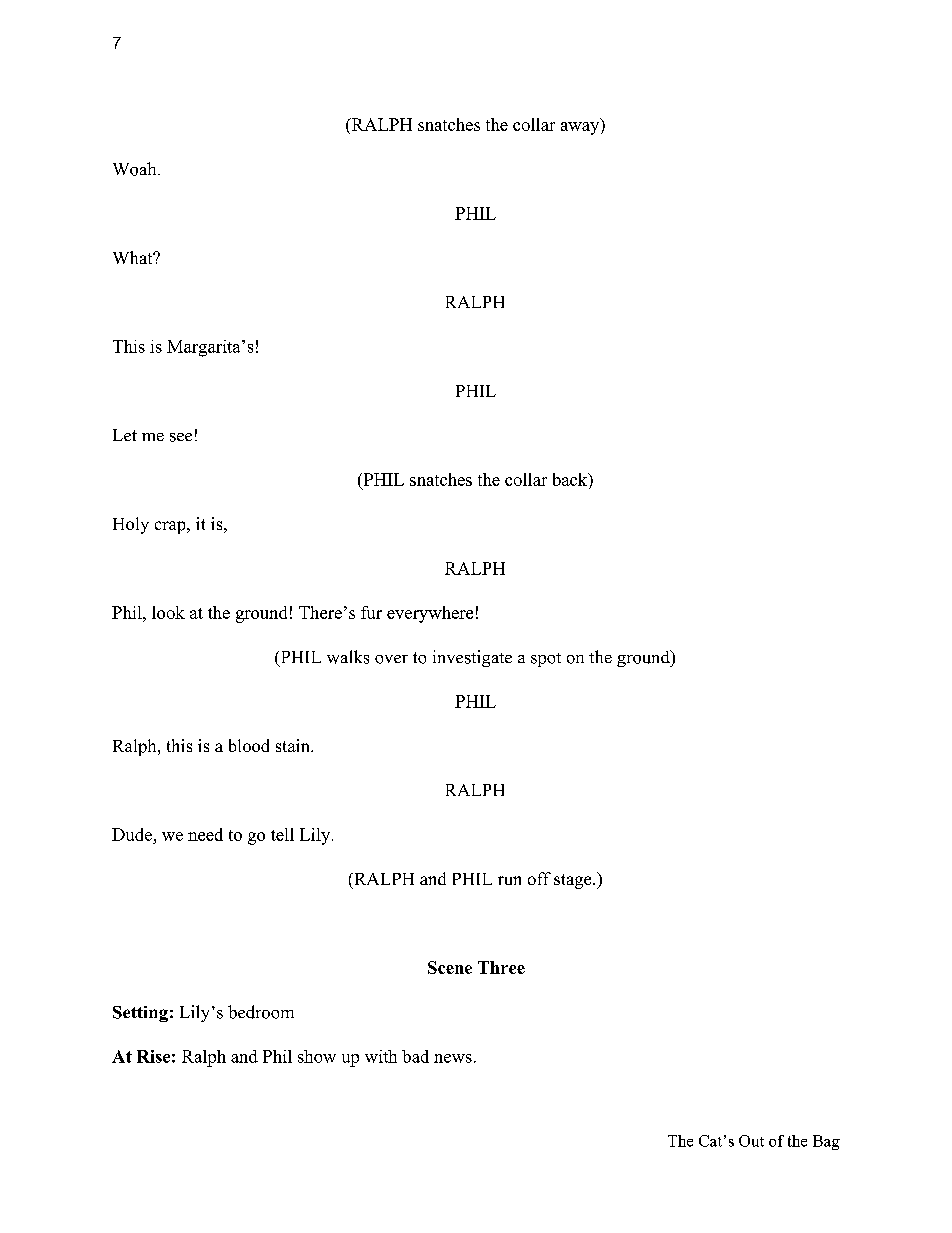 This screenshot has width=952, height=1233. Describe the element at coordinates (472, 658) in the screenshot. I see `investigate` at that location.
